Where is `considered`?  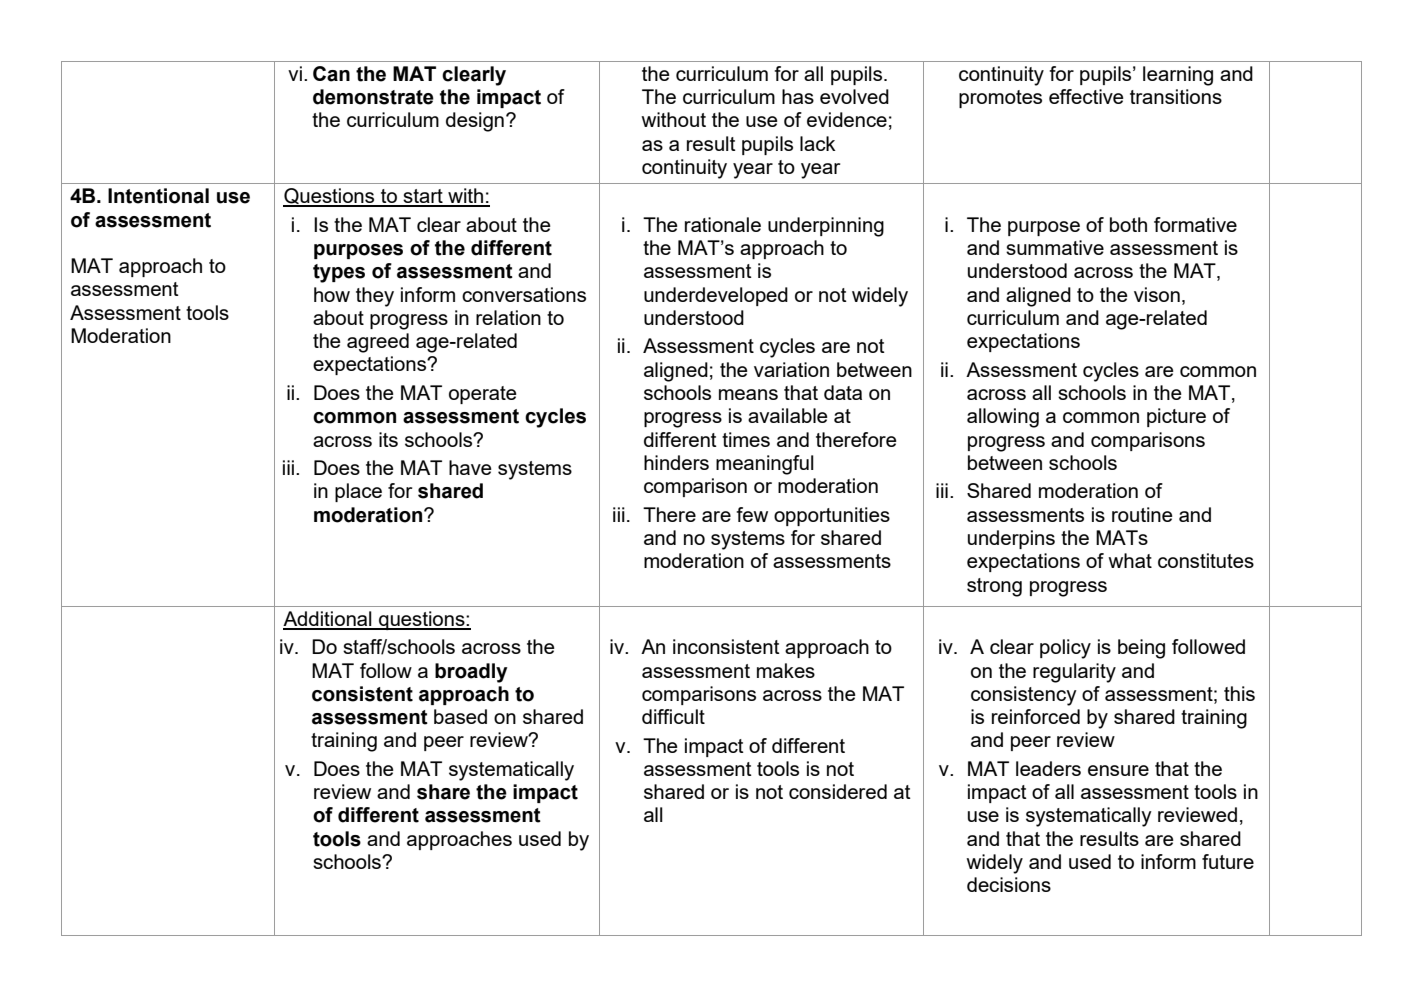
considered is located at coordinates (838, 791).
